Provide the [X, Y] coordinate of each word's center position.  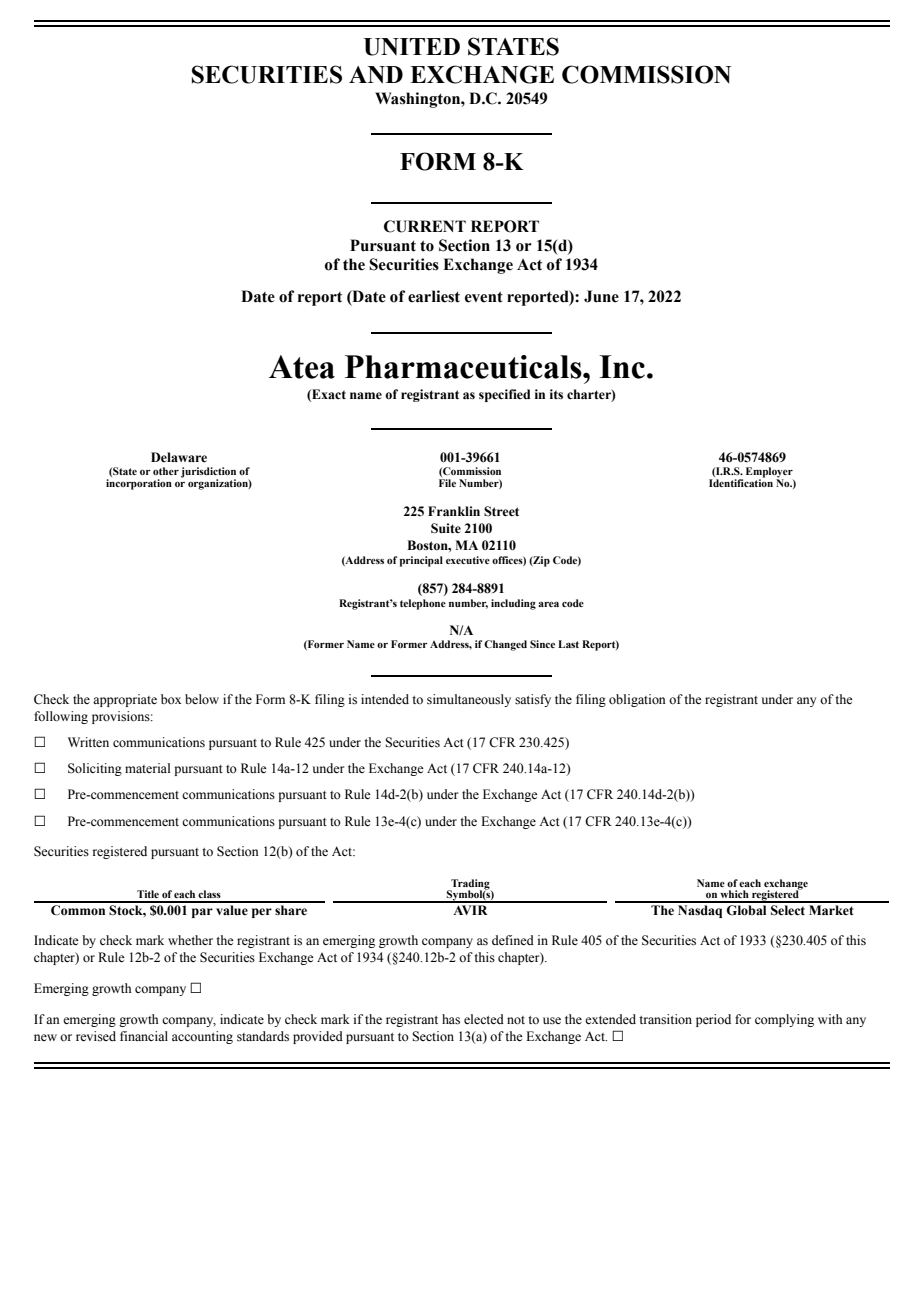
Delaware [179, 457]
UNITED [412, 47]
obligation [637, 700]
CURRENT [425, 226]
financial [144, 1036]
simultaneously [469, 700]
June [601, 296]
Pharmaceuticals [464, 367]
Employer [769, 473]
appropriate [125, 700]
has [451, 1019]
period [713, 1020]
